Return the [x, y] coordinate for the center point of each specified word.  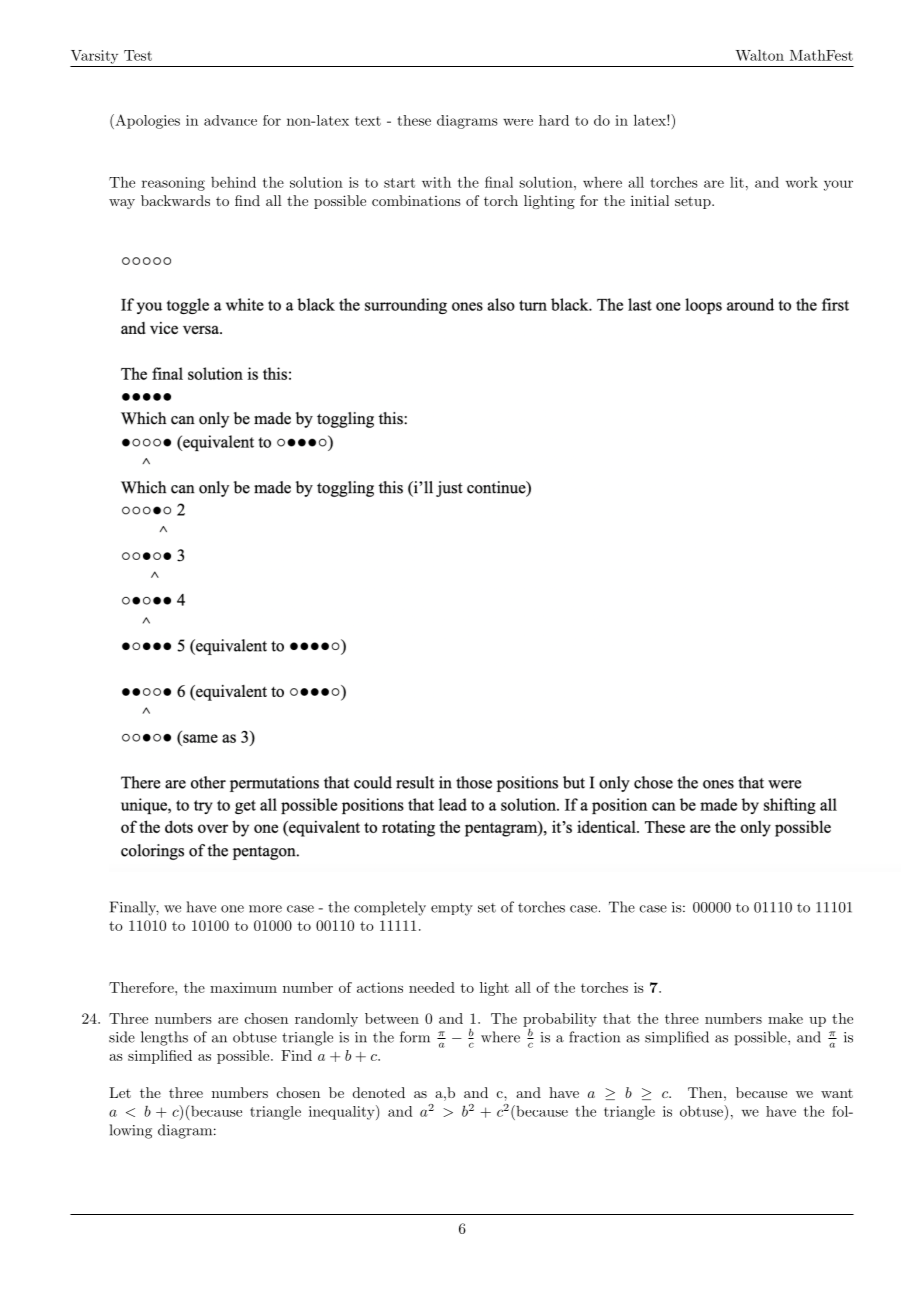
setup [693, 202]
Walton [759, 55]
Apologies [146, 121]
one [232, 909]
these [414, 120]
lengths [164, 1038]
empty [452, 909]
